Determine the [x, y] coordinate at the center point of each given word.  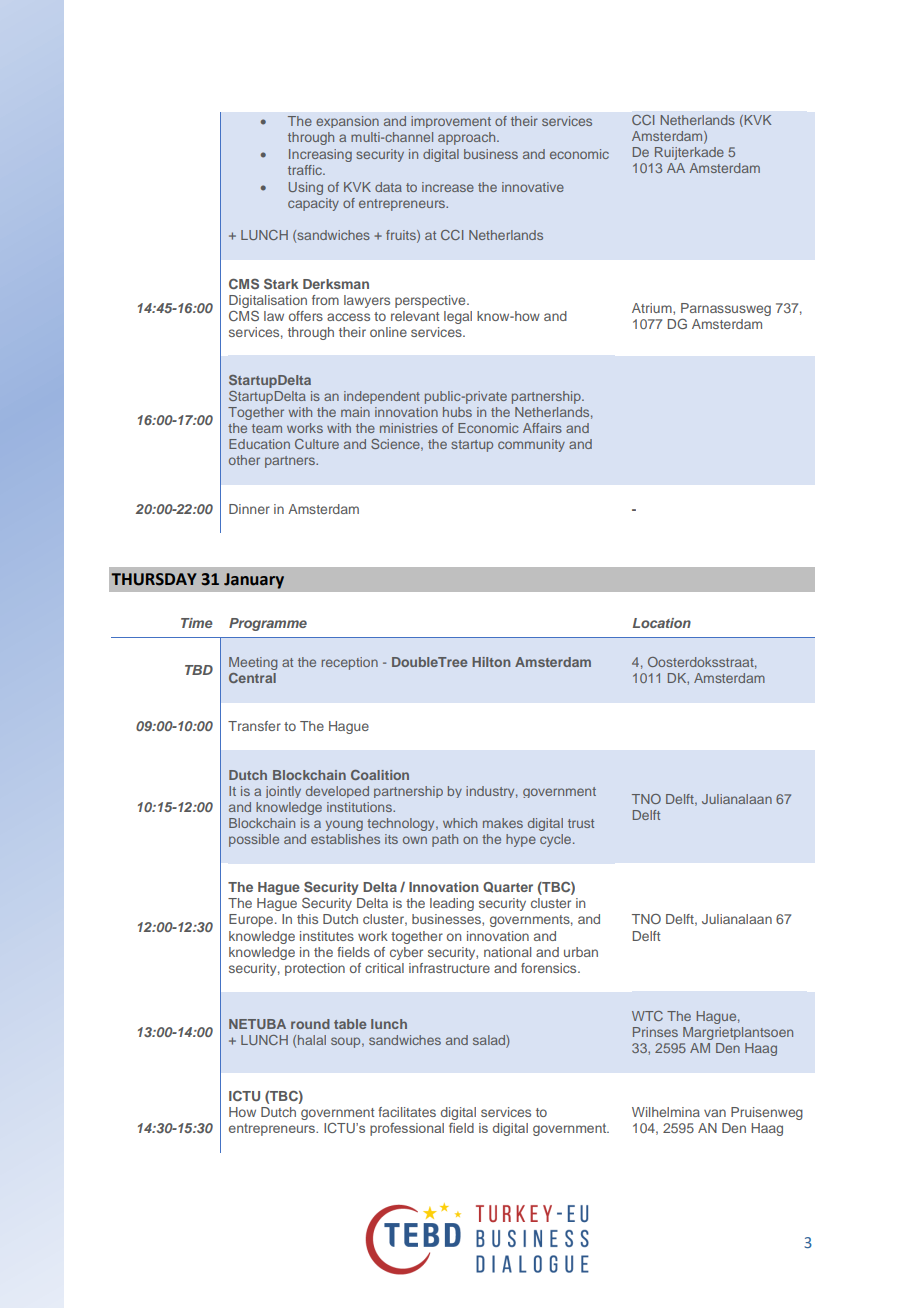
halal [312, 1040]
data [388, 187]
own [415, 840]
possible [254, 840]
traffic [306, 170]
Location [662, 623]
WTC [647, 1016]
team [267, 428]
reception [350, 663]
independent [382, 397]
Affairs [542, 428]
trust [581, 823]
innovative [533, 187]
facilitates [407, 1112]
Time [197, 623]
